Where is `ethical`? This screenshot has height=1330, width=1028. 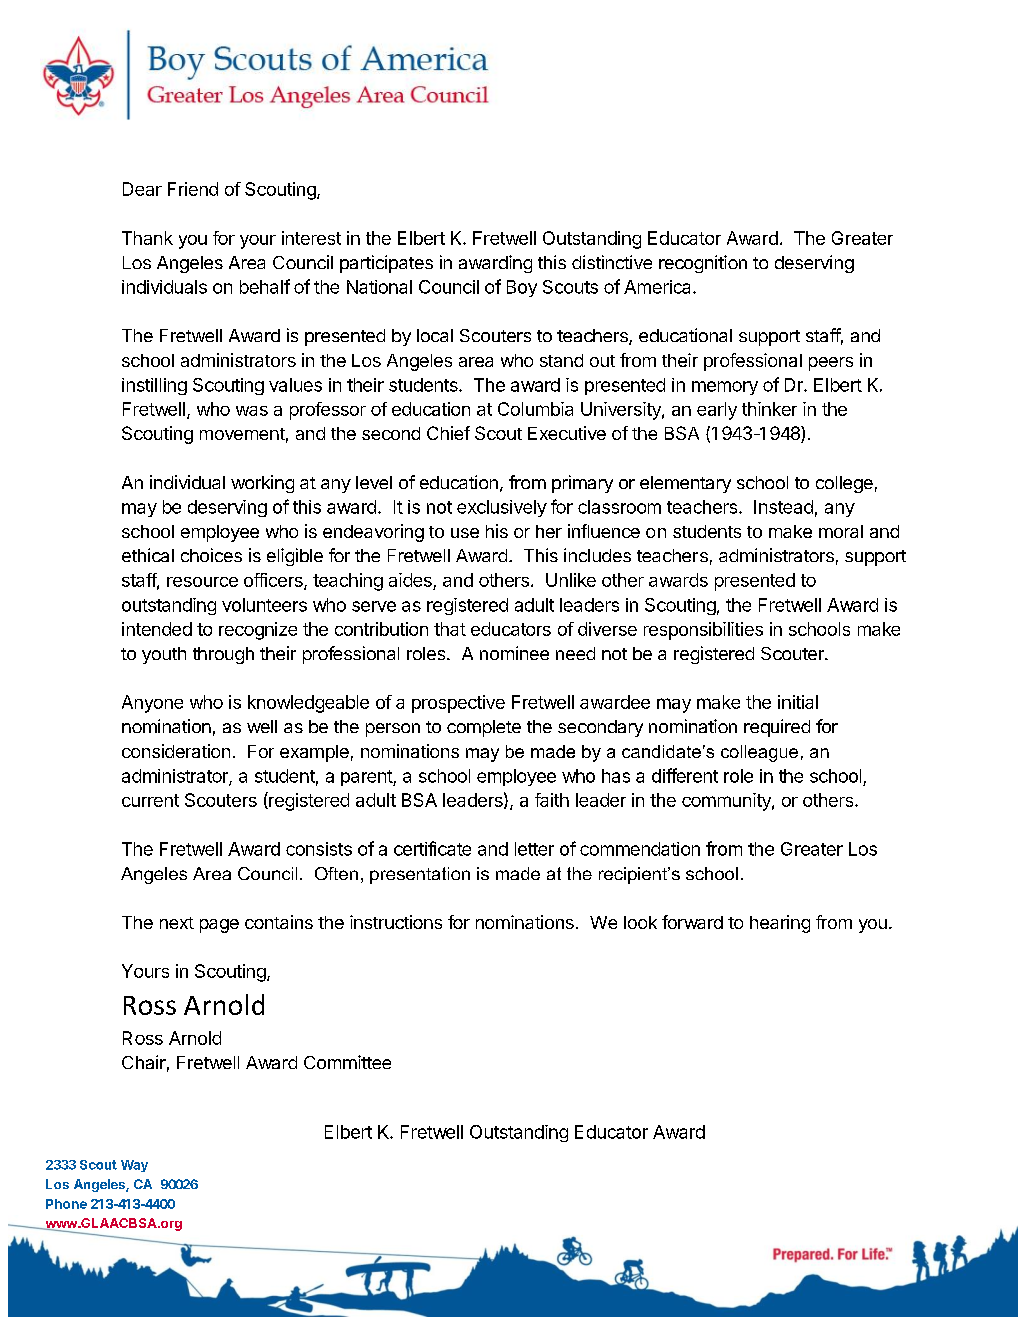
ethical is located at coordinates (148, 555).
